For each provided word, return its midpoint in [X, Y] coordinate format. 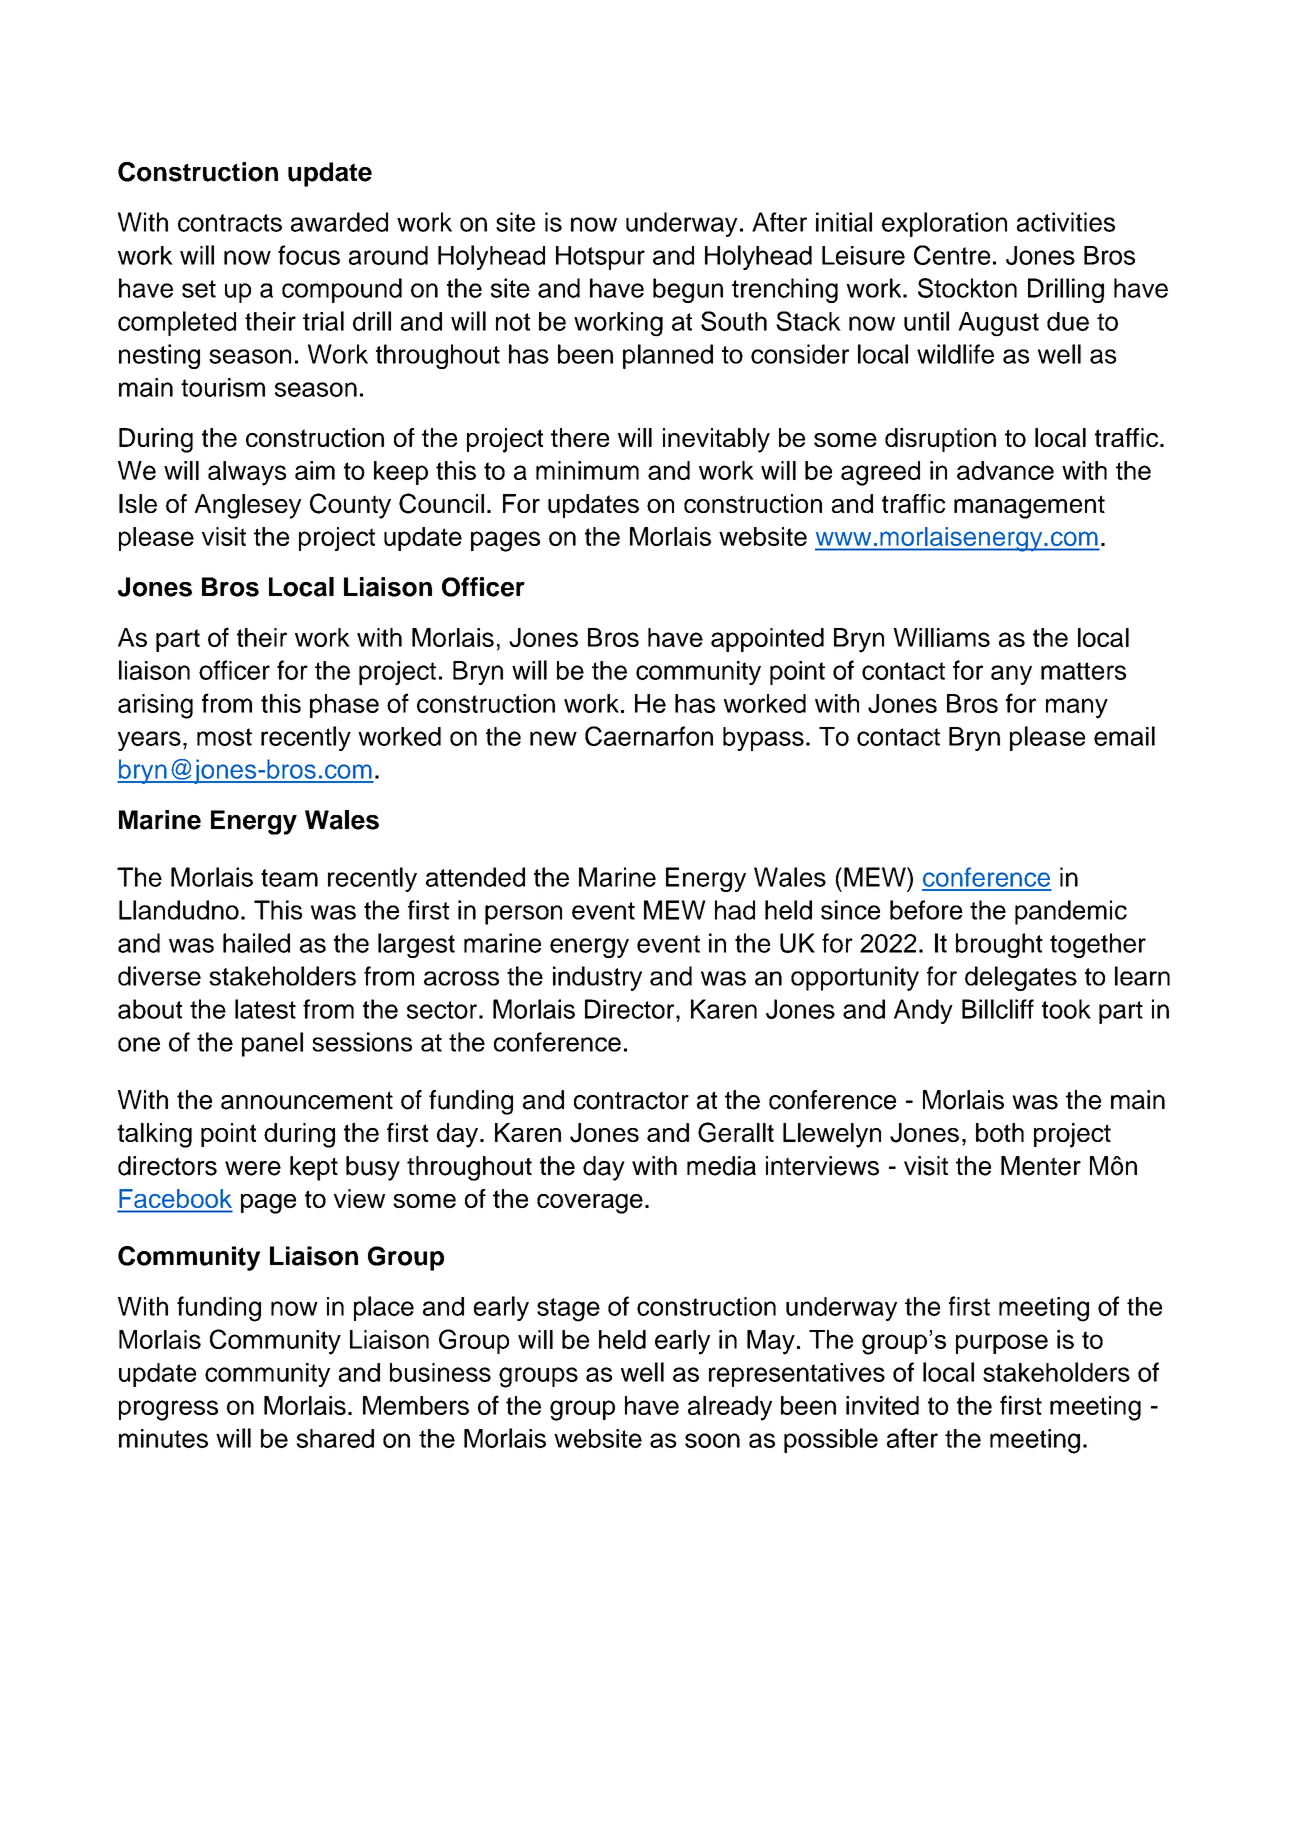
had [735, 910]
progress [168, 1410]
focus [309, 255]
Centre [952, 255]
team [289, 878]
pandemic [1071, 912]
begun [688, 290]
